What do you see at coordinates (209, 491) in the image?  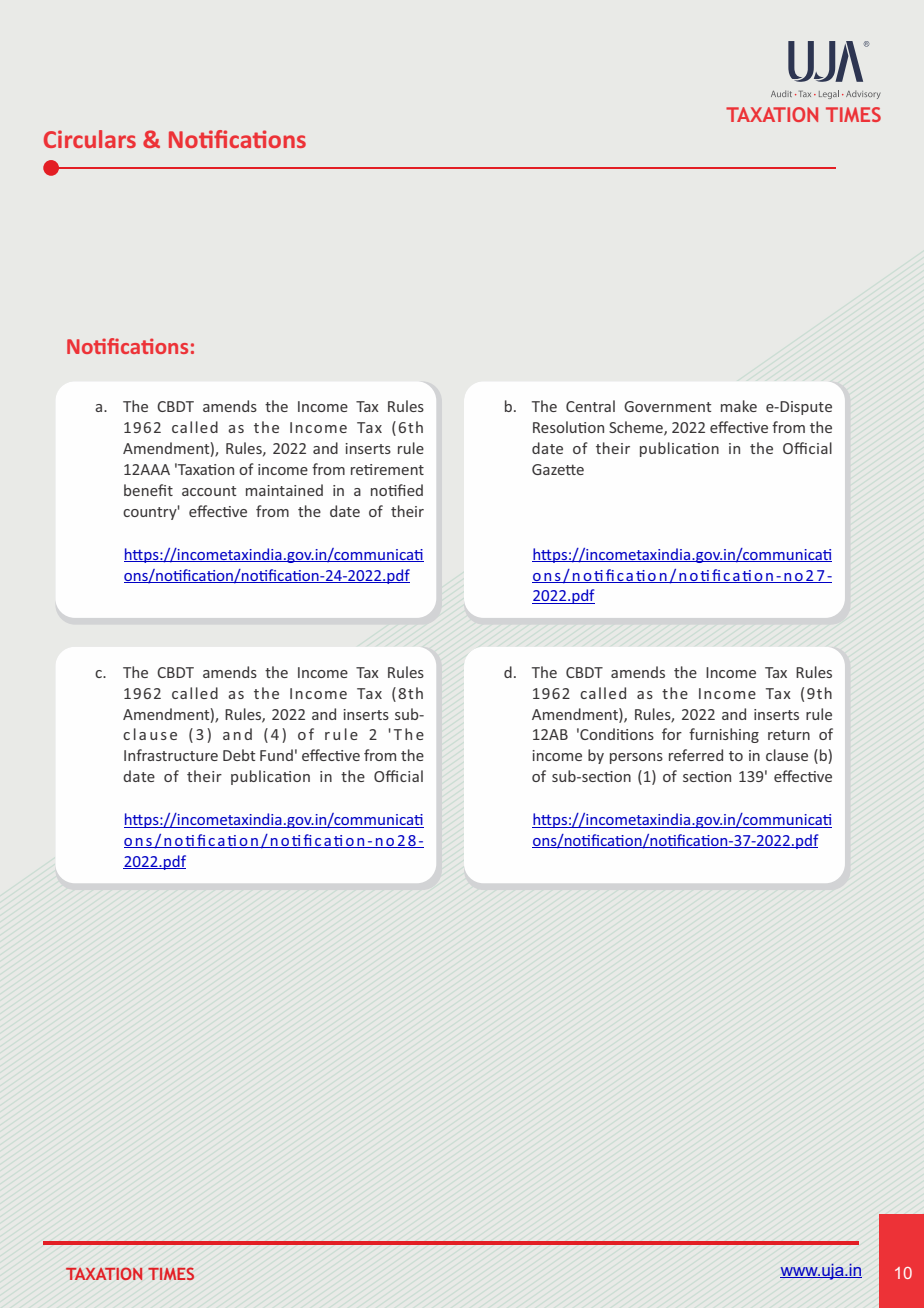 I see `account` at bounding box center [209, 491].
